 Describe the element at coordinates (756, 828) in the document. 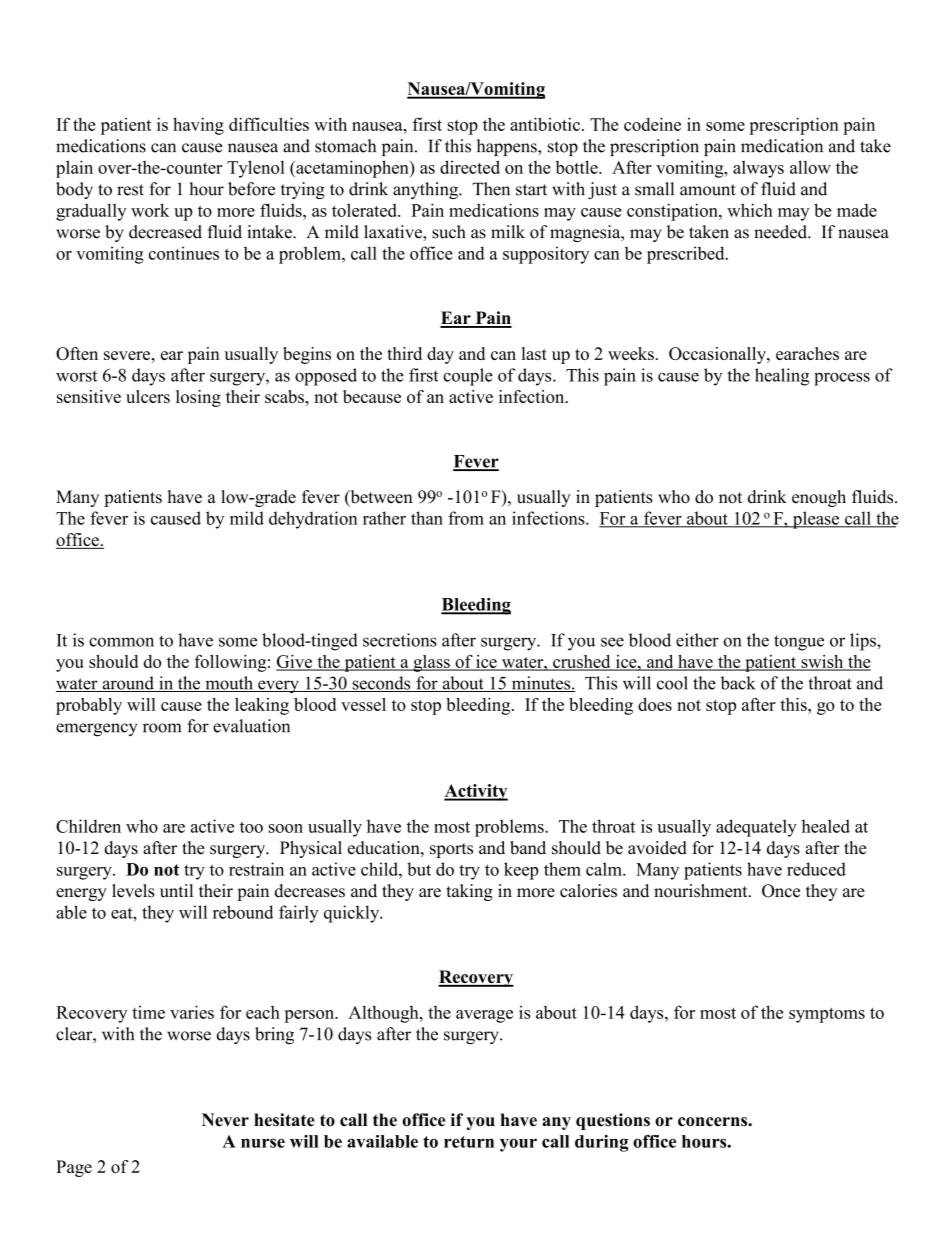

I see `adequately` at that location.
